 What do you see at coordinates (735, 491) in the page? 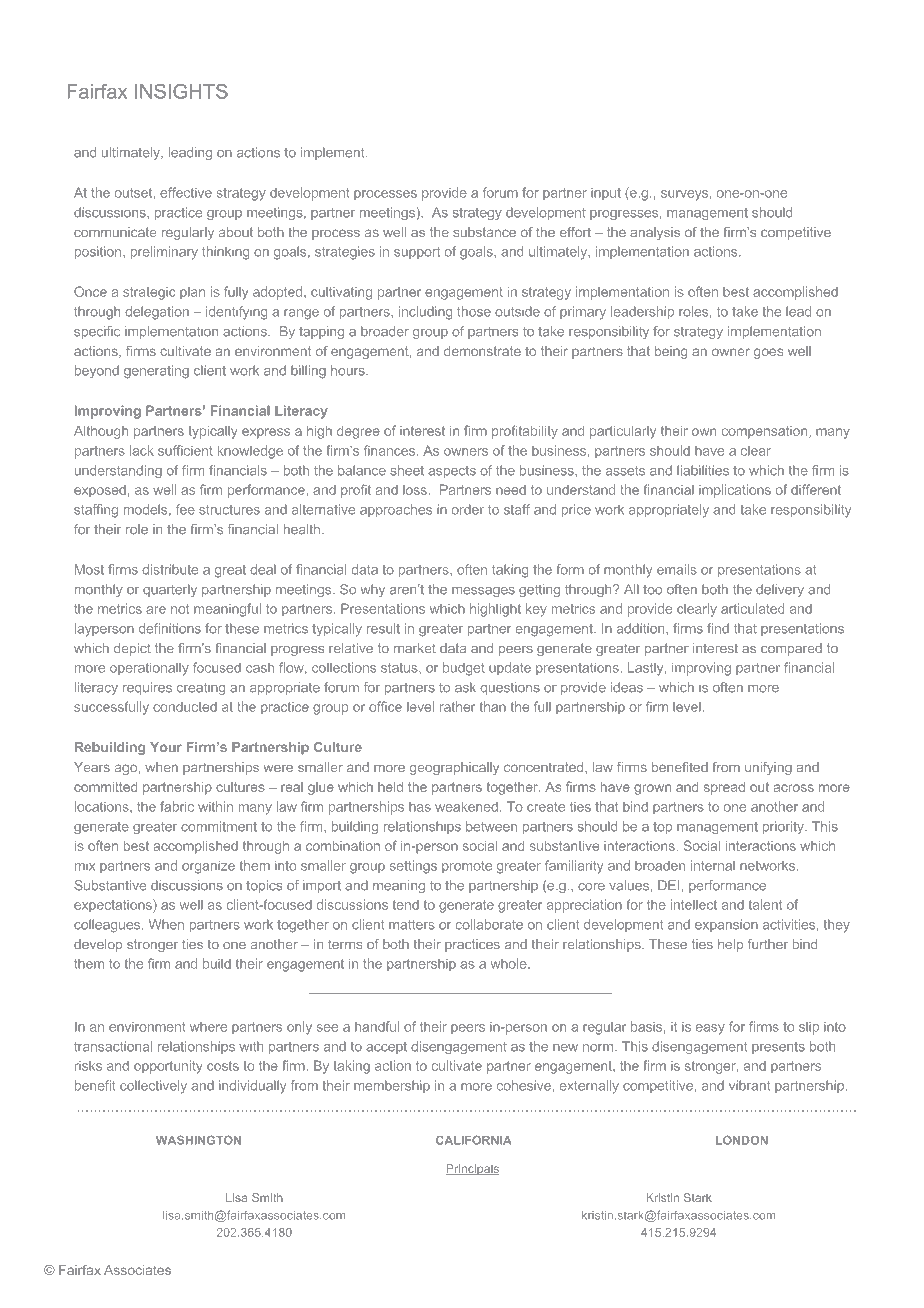
I see `implications` at bounding box center [735, 491].
